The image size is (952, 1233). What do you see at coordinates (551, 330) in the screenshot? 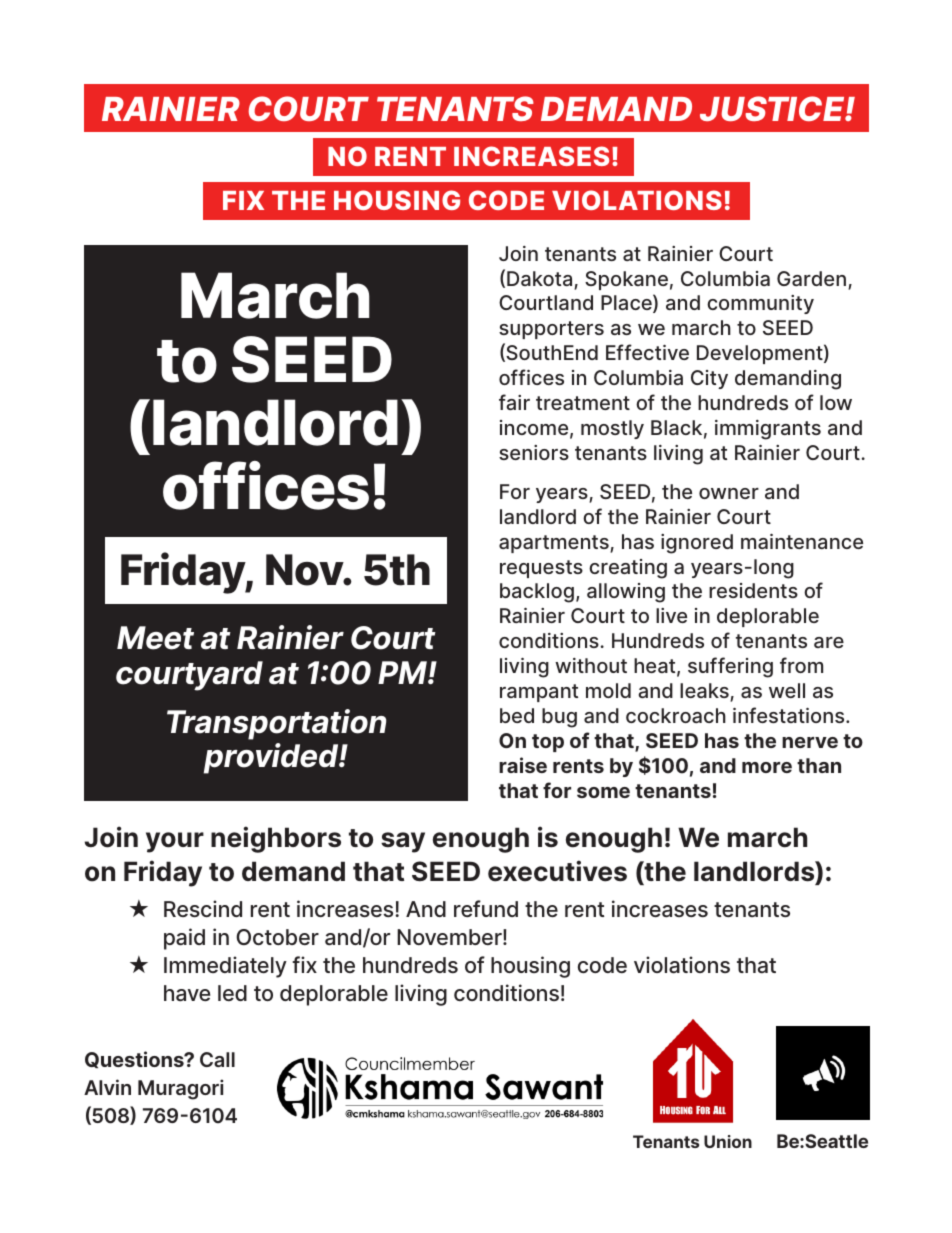
I see `supporters` at bounding box center [551, 330].
